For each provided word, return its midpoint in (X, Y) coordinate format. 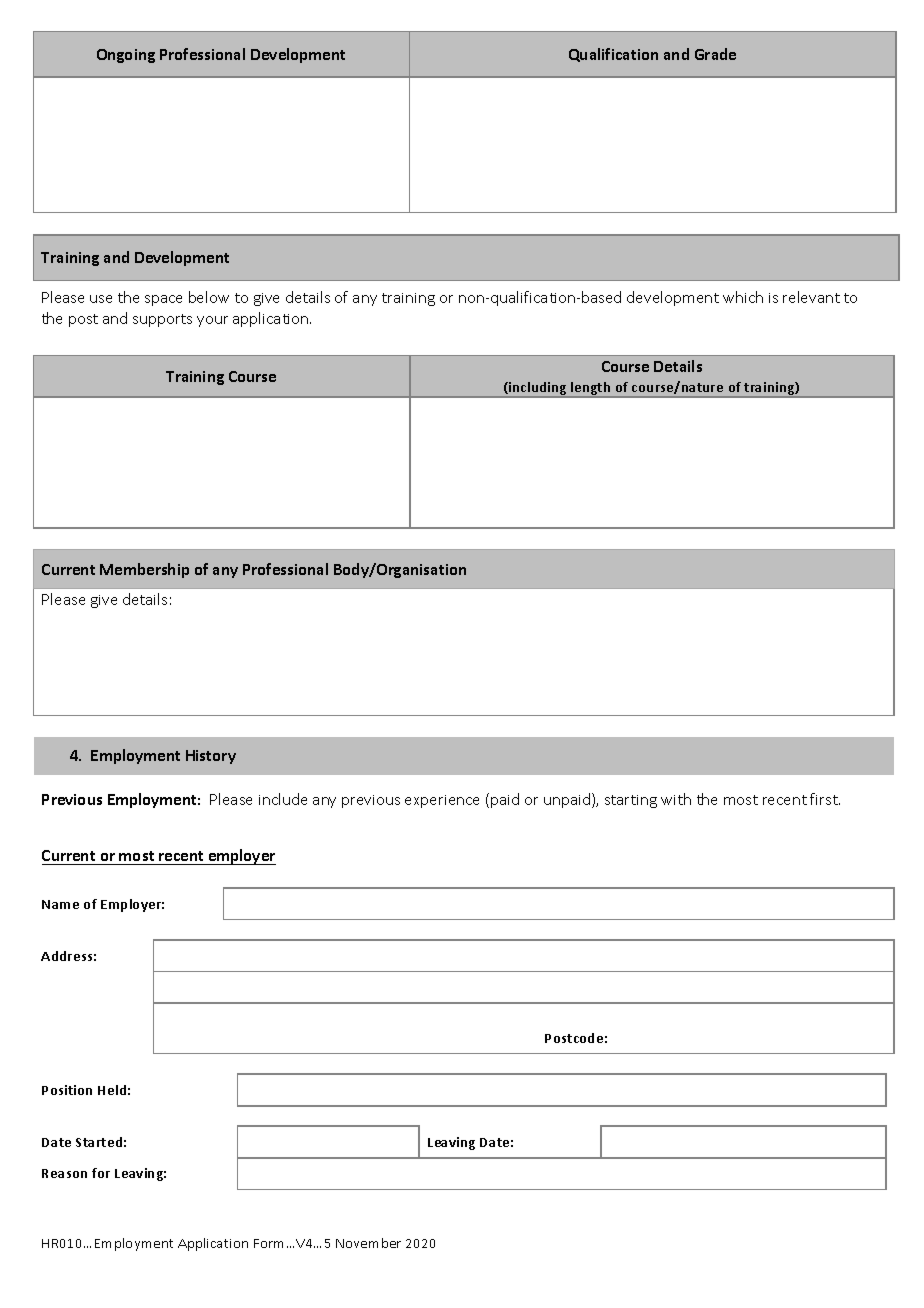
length (591, 390)
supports (162, 320)
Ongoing (126, 56)
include (283, 799)
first (825, 799)
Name (60, 904)
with (676, 799)
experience (442, 801)
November (368, 1243)
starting (631, 801)
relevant (811, 297)
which (743, 297)
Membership (144, 570)
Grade (715, 54)
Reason (64, 1173)
